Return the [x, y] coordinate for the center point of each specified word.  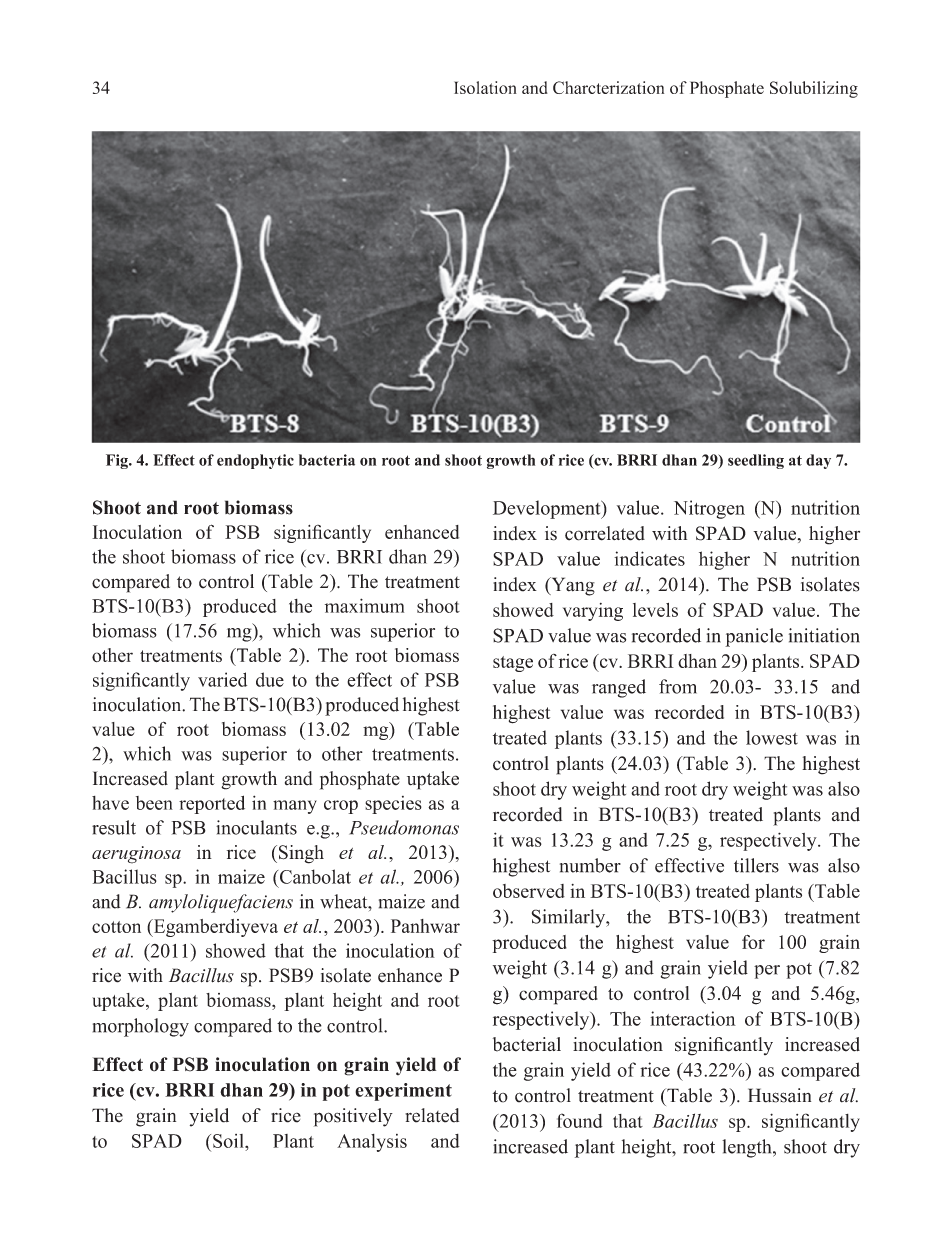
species [393, 805]
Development [548, 509]
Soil [229, 1141]
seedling [756, 461]
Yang [572, 586]
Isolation [485, 87]
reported [212, 804]
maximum [364, 605]
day [818, 461]
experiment [403, 1092]
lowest [772, 737]
